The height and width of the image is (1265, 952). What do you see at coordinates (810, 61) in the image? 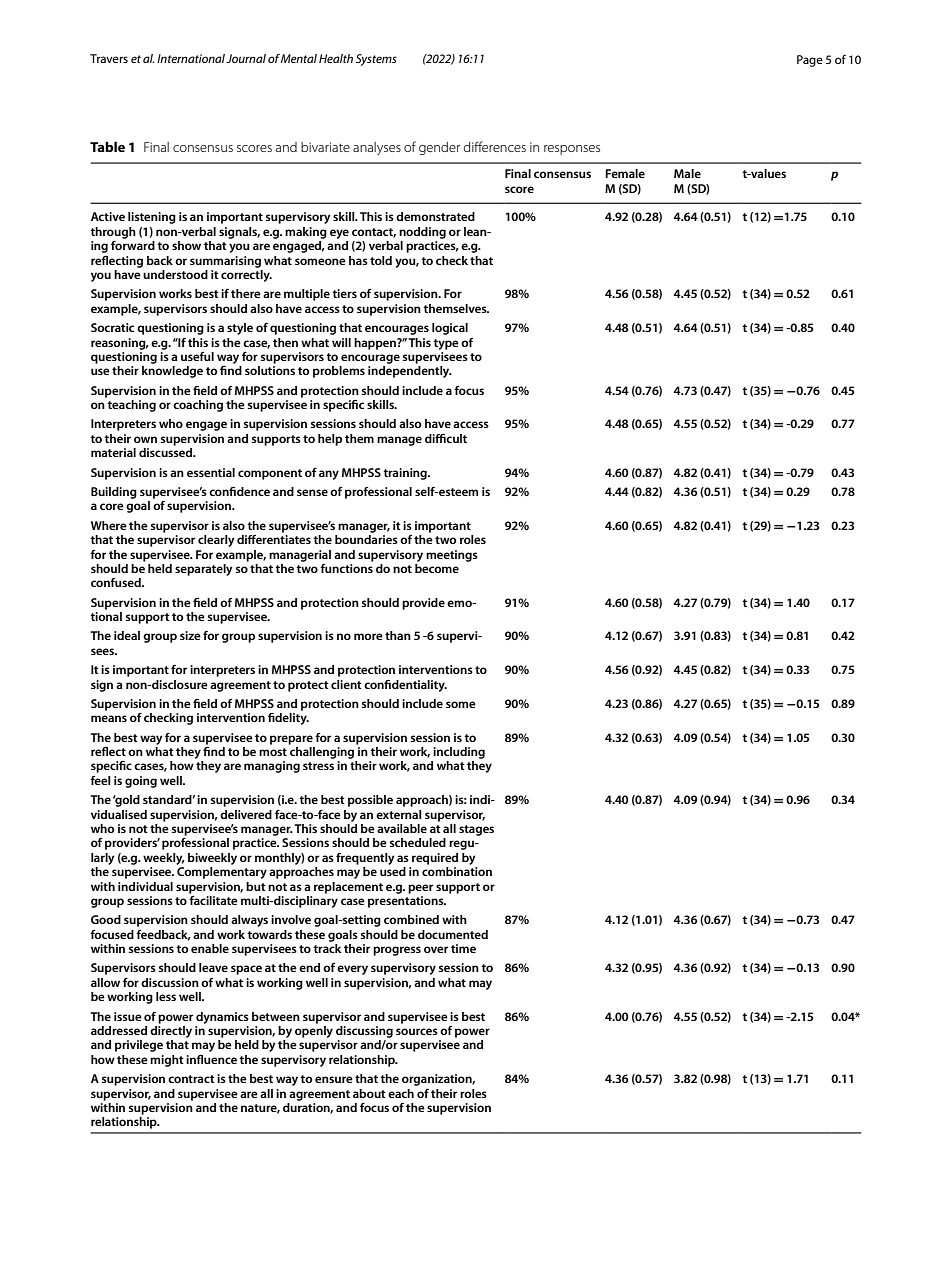
I see `Page` at bounding box center [810, 61].
